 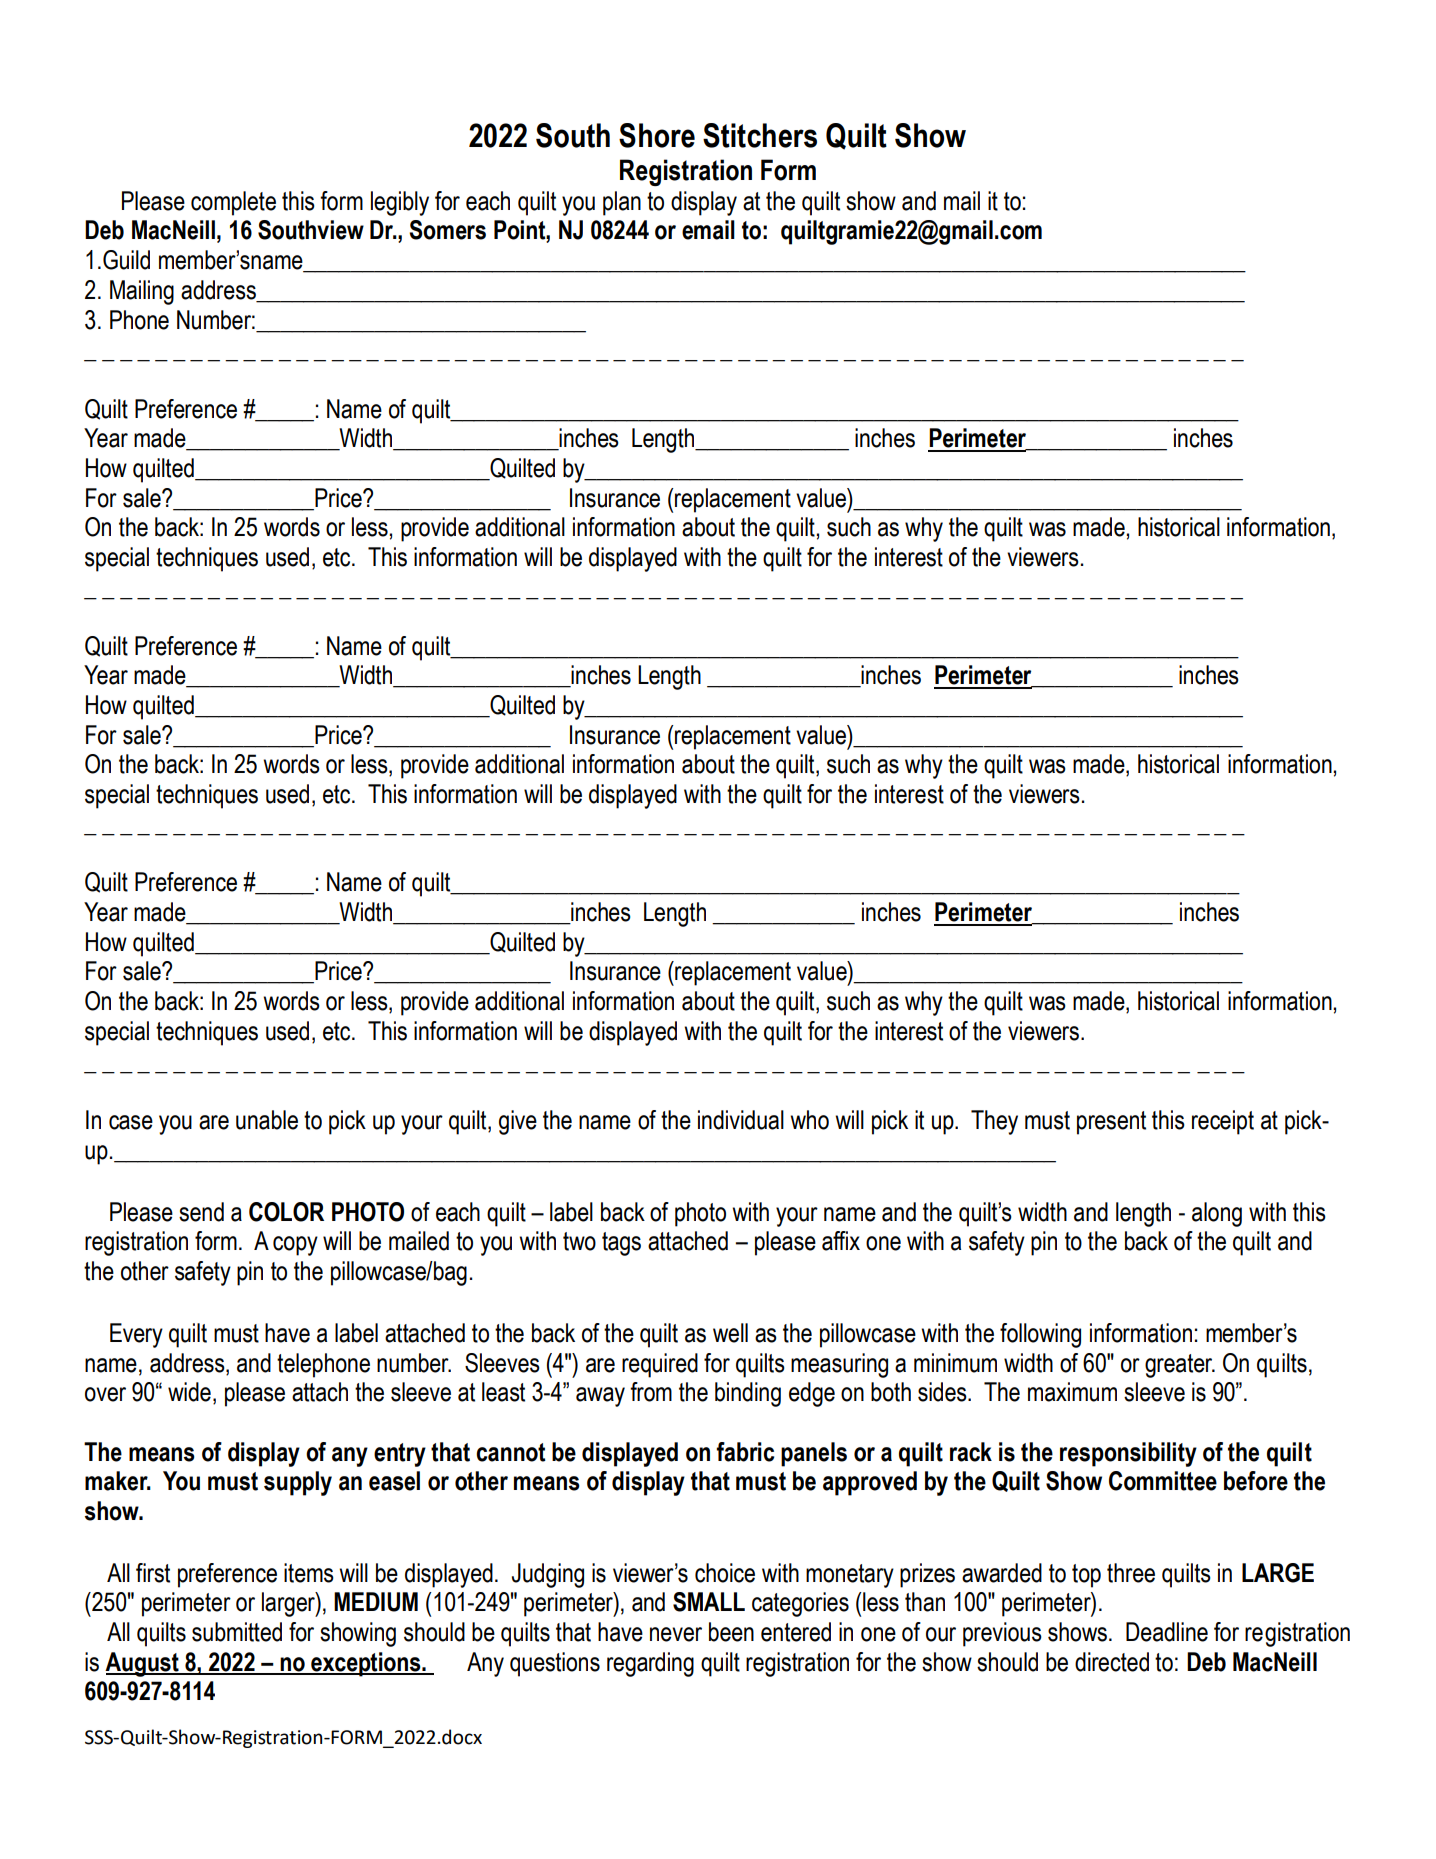 What do you see at coordinates (1167, 1632) in the screenshot?
I see `Deadline` at bounding box center [1167, 1632].
